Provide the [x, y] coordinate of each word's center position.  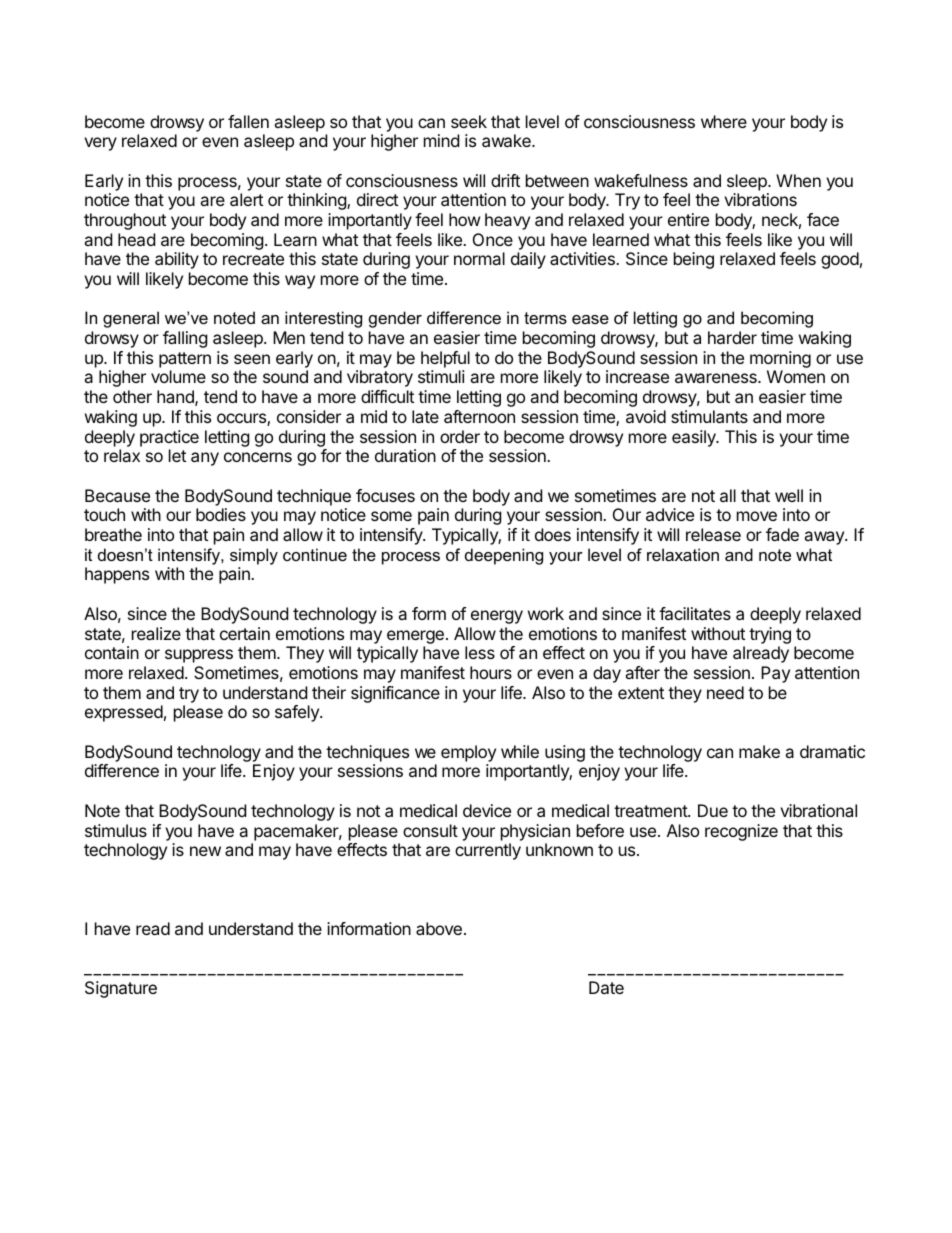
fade [782, 534]
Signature [121, 989]
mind [441, 140]
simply [254, 556]
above [439, 928]
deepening [504, 556]
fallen [248, 121]
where [724, 121]
